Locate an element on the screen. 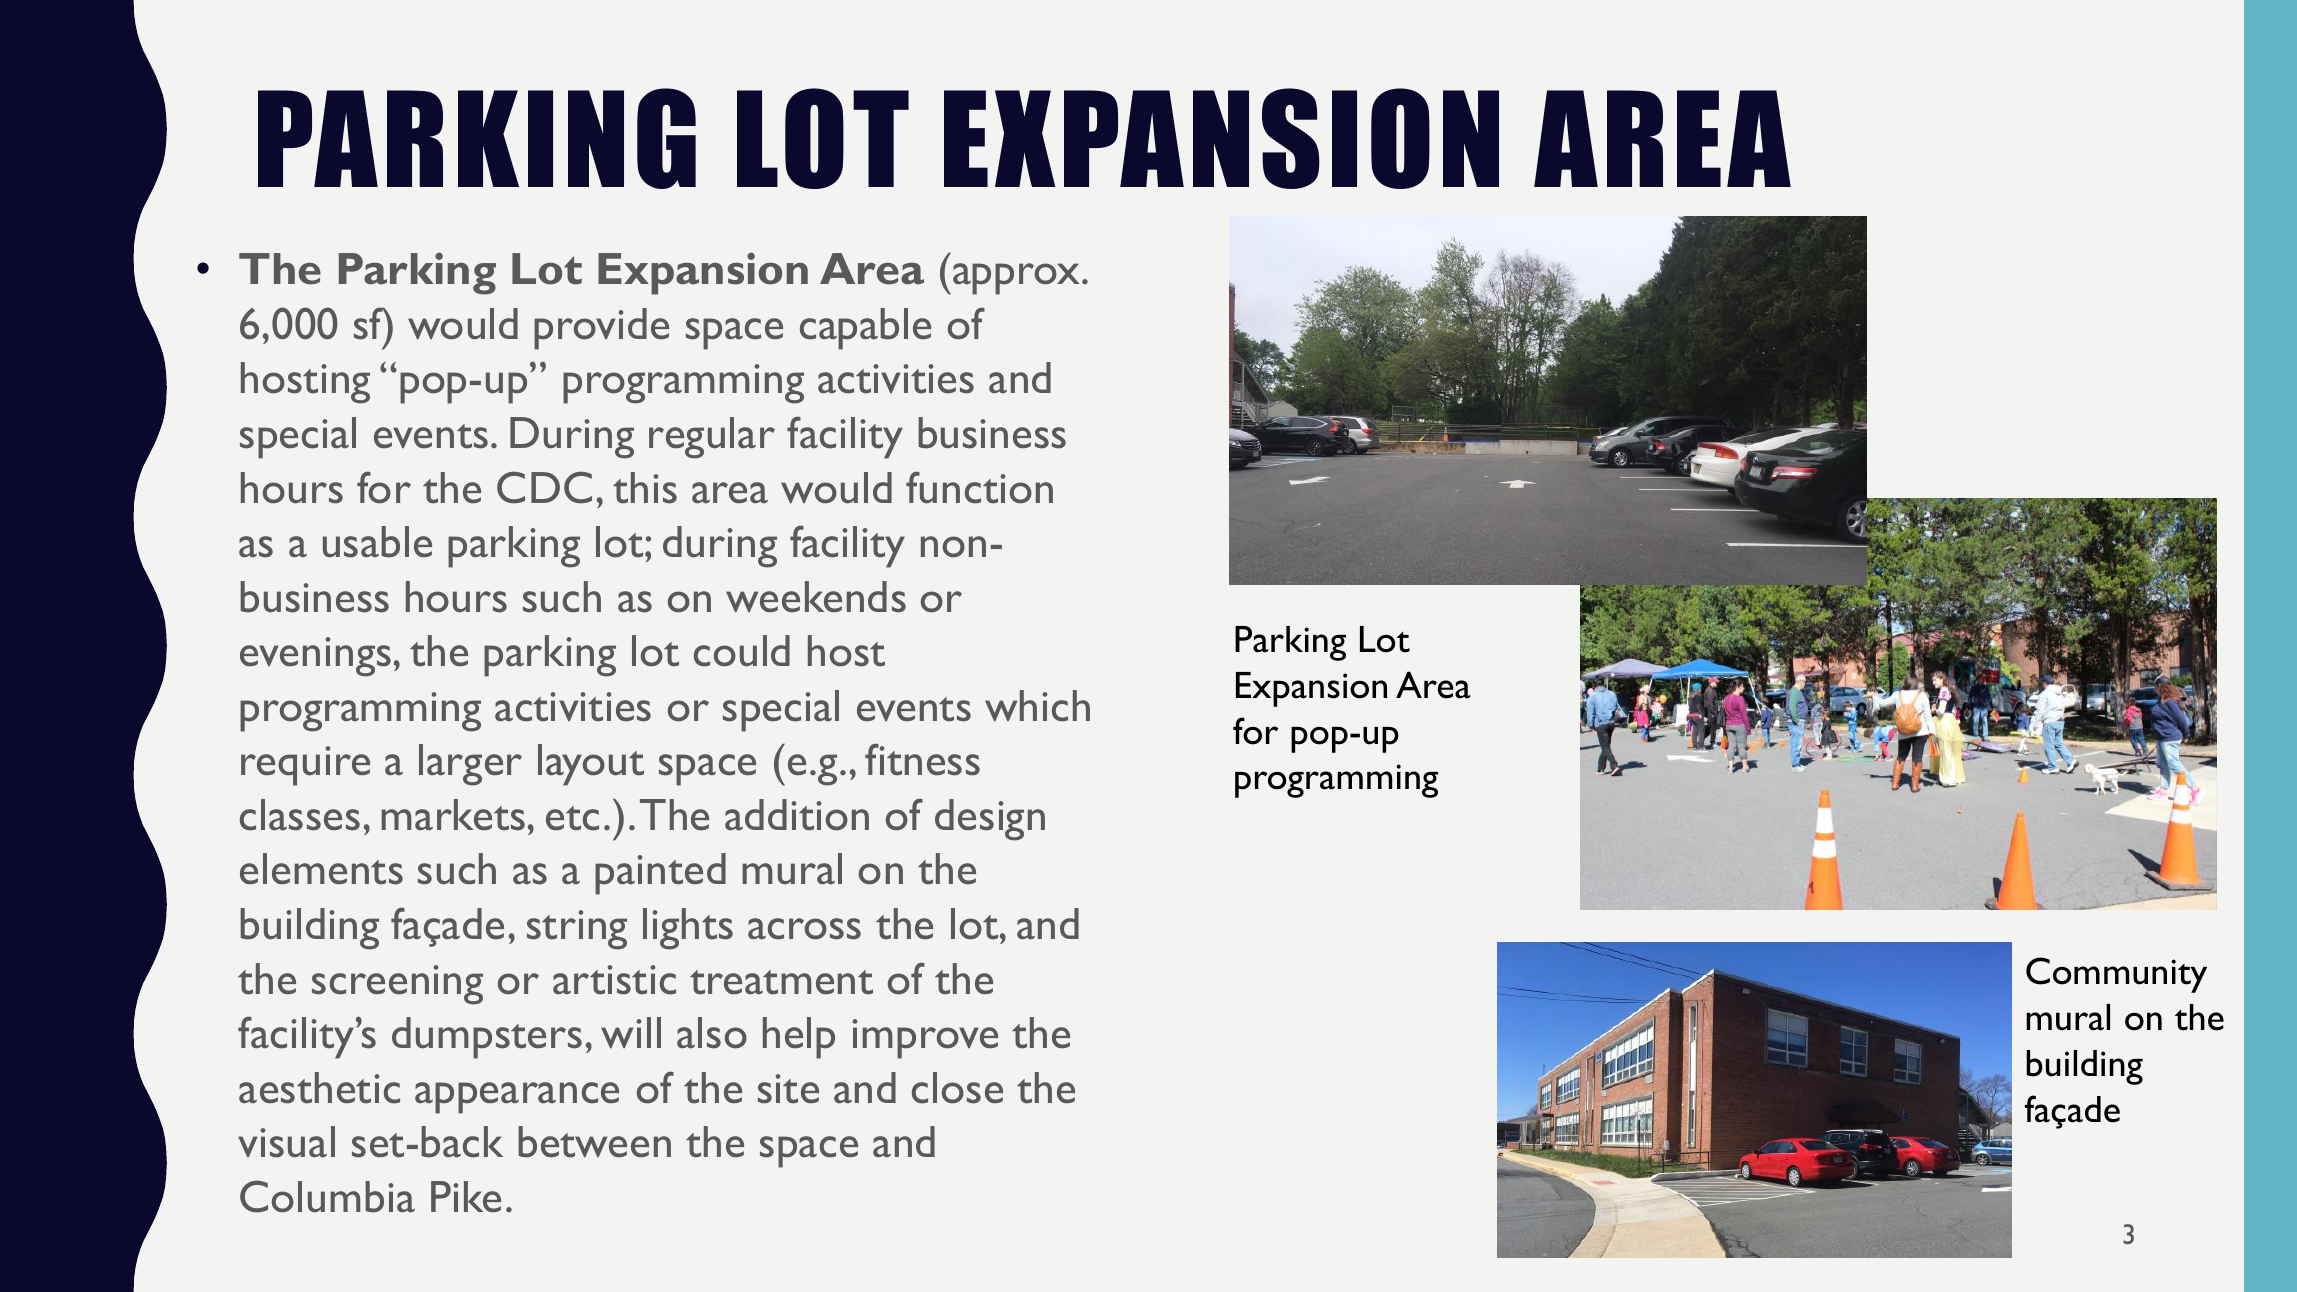  close is located at coordinates (957, 1088).
